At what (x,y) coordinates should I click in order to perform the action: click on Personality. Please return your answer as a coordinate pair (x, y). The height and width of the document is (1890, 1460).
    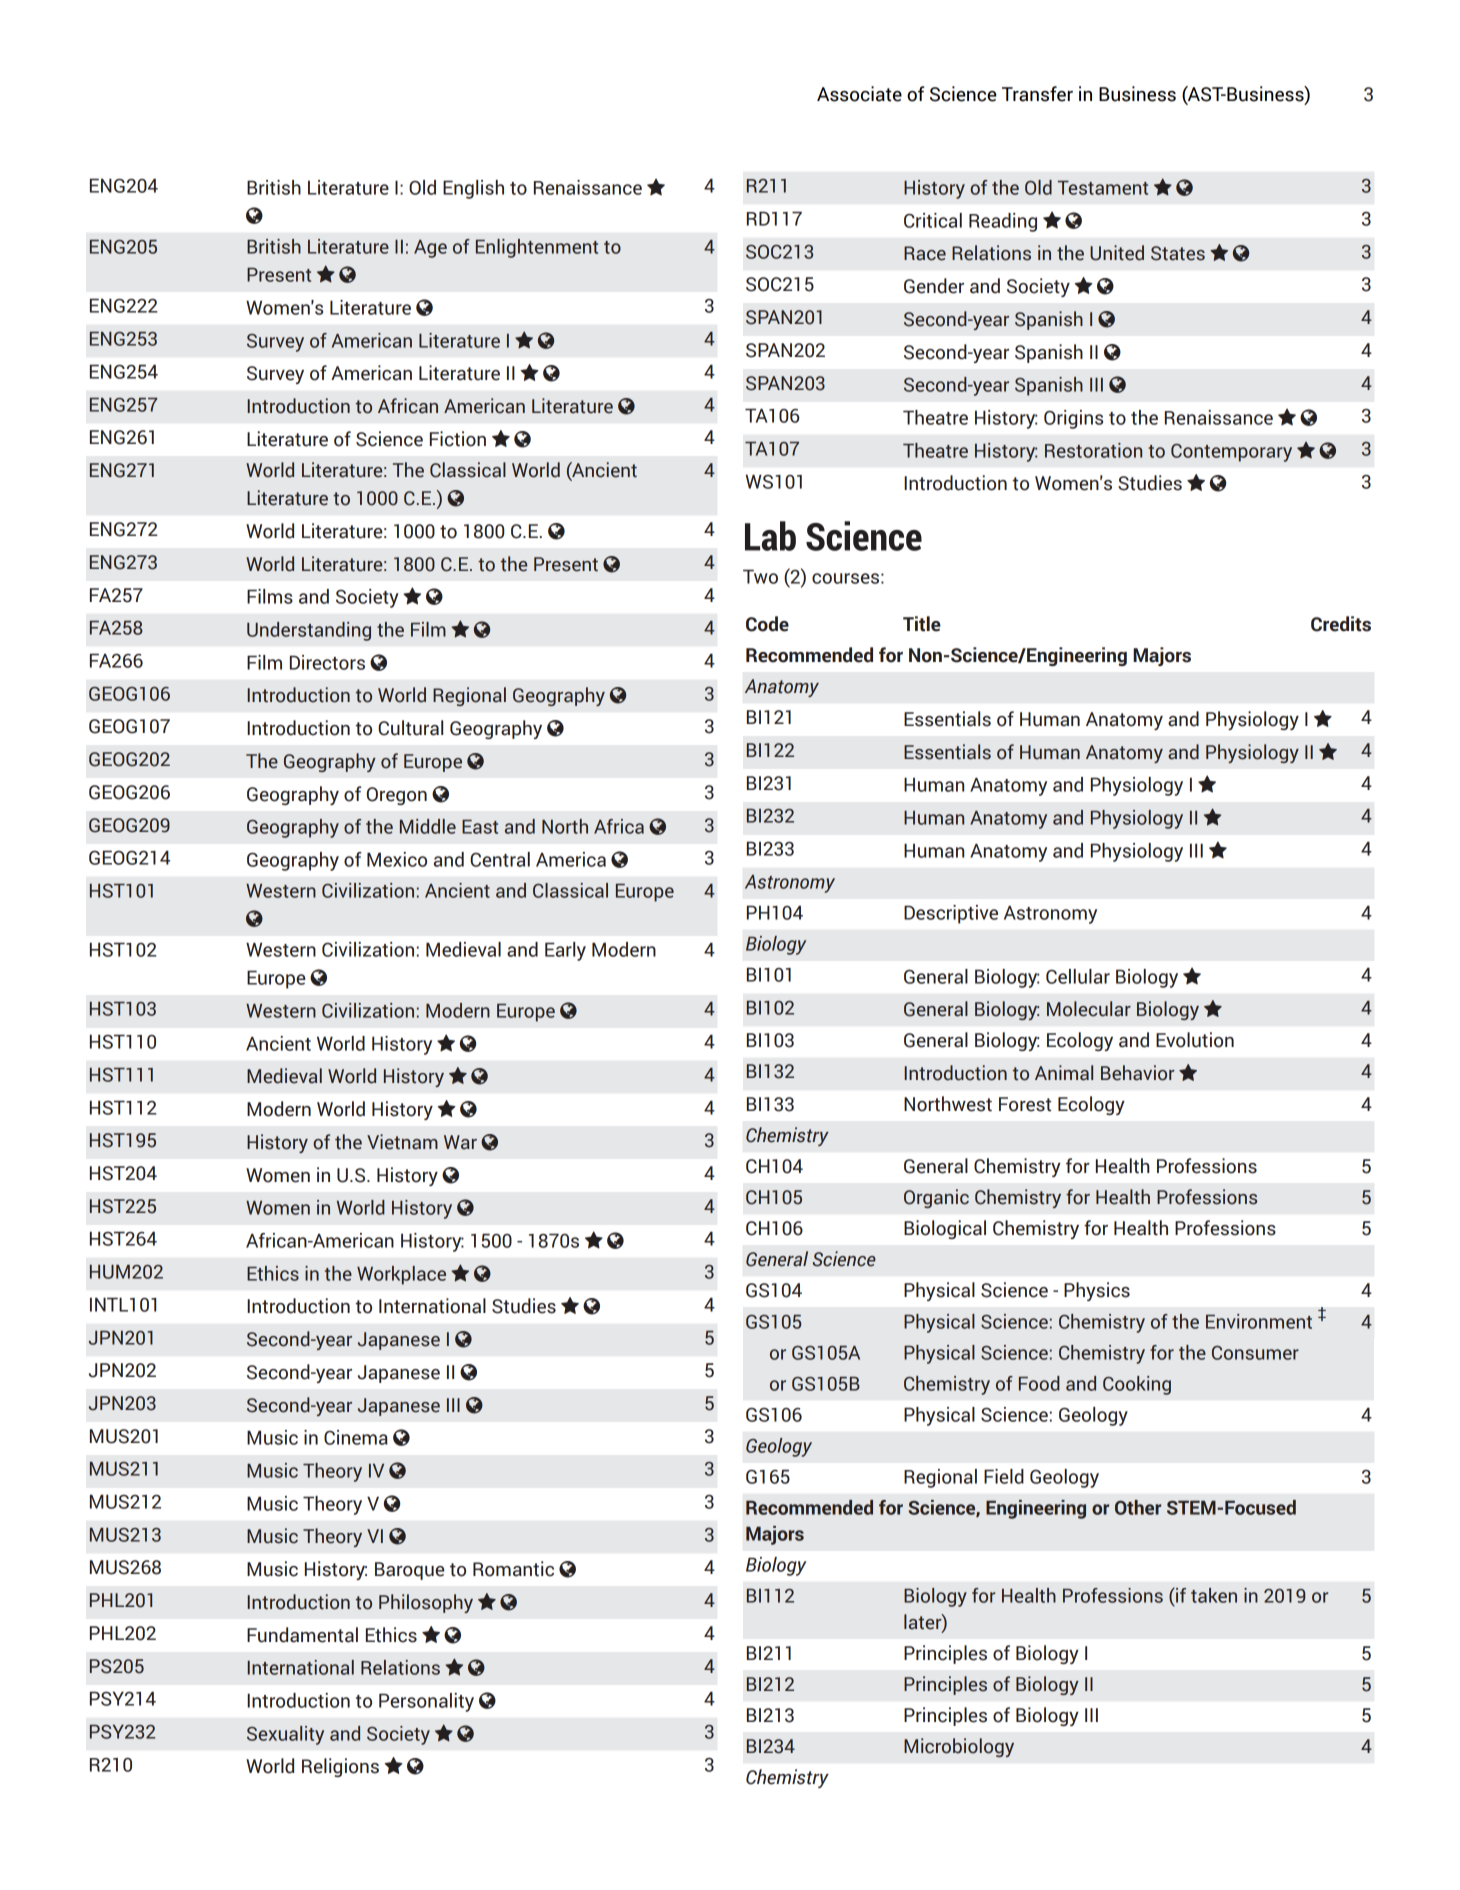
    Looking at the image, I should click on (426, 1702).
